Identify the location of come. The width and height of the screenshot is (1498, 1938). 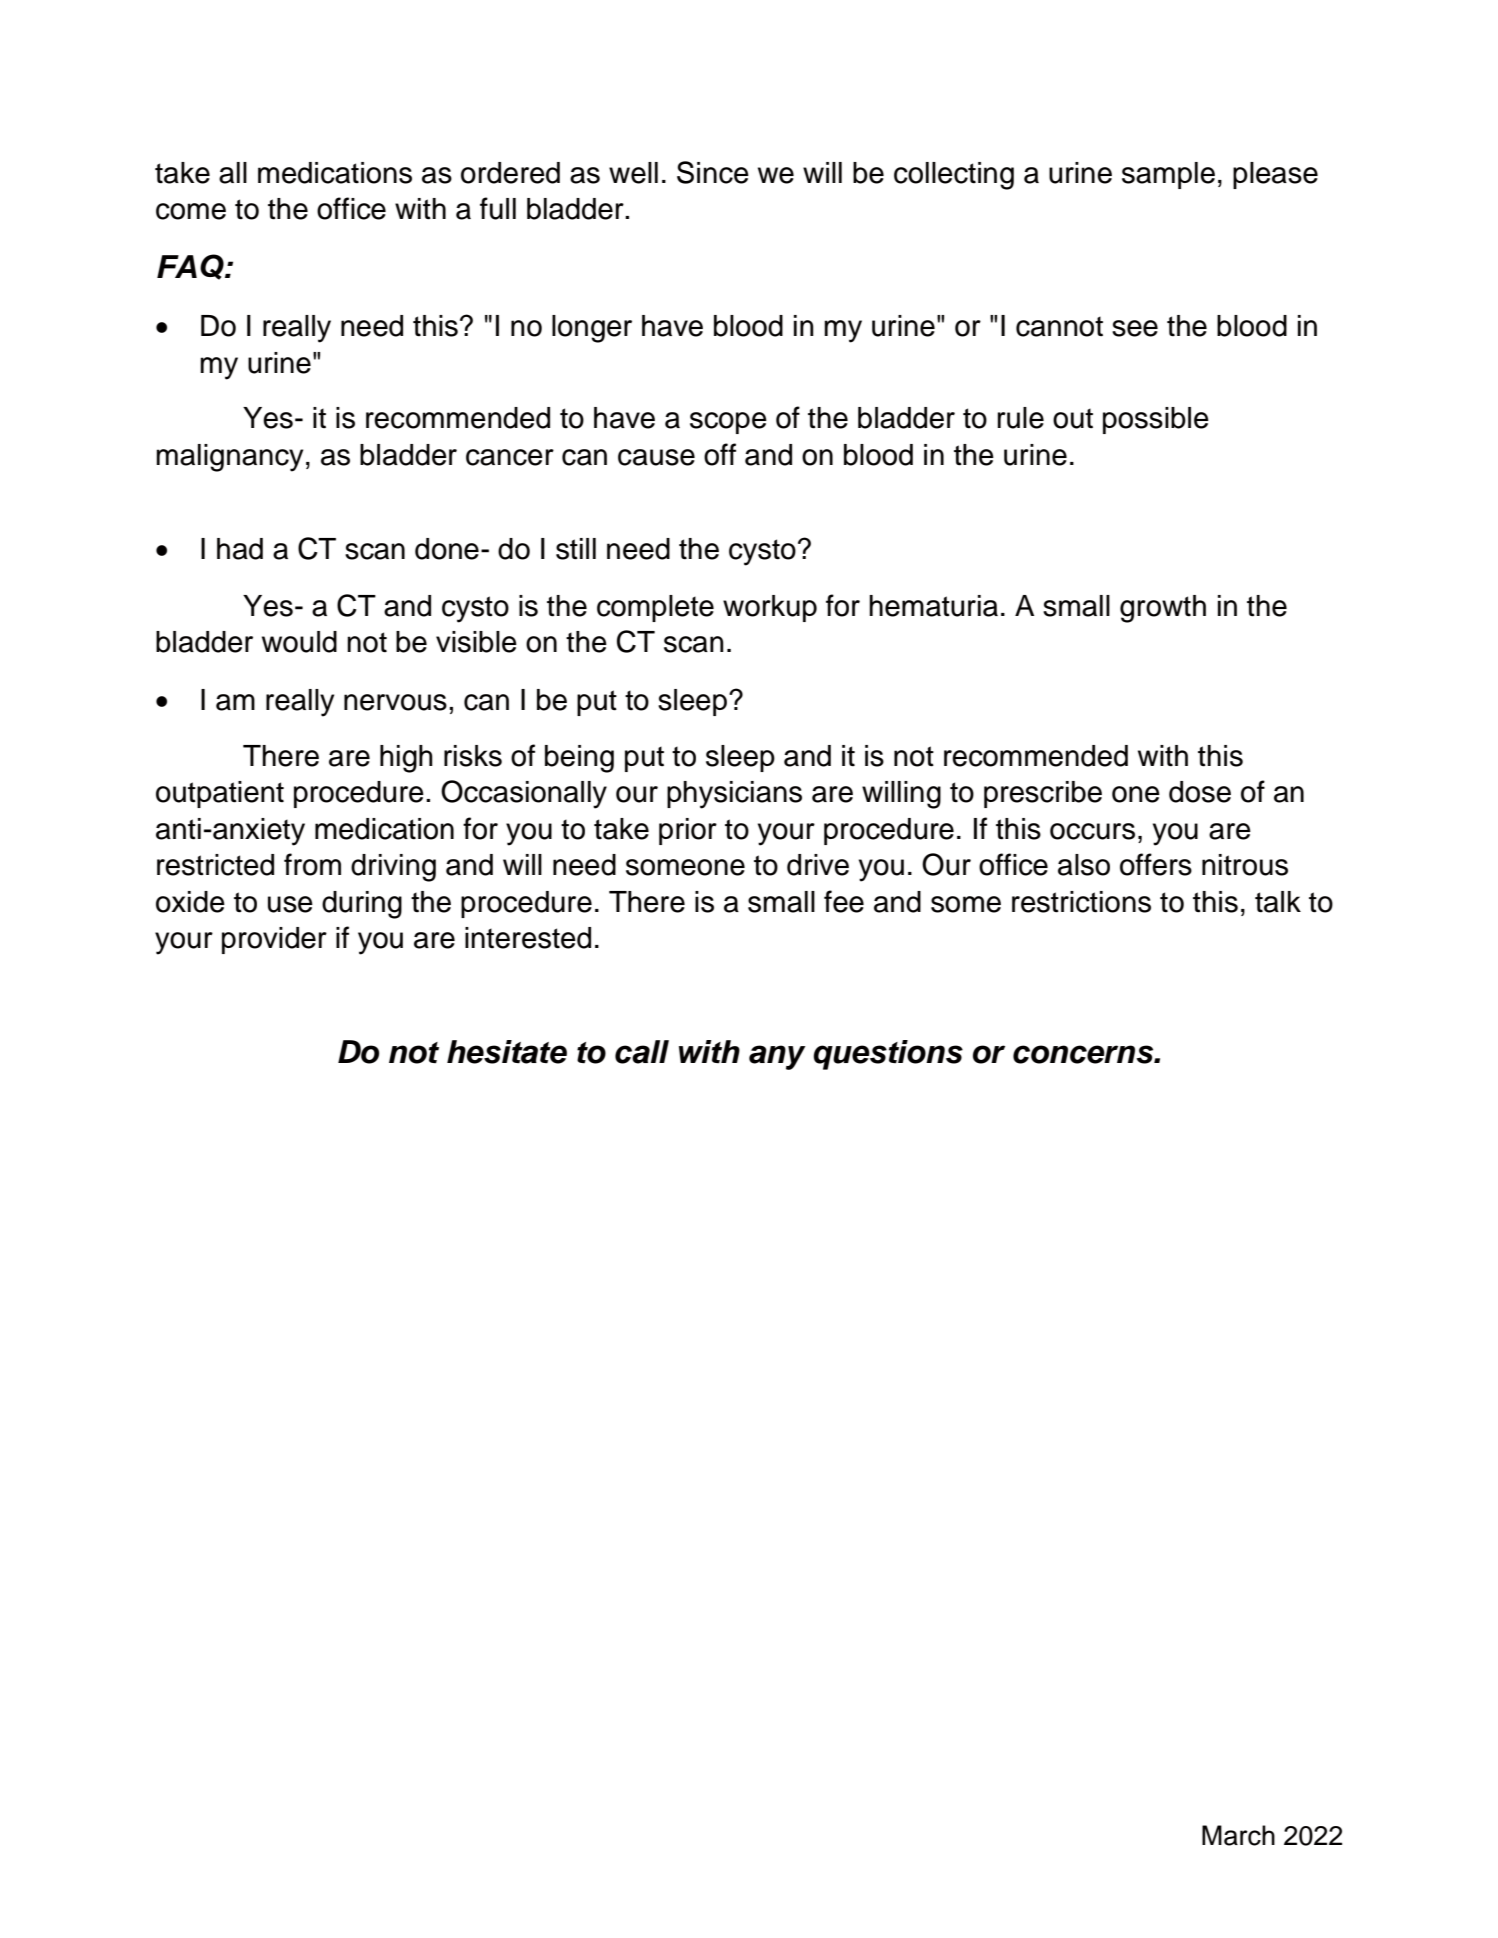
(191, 211).
